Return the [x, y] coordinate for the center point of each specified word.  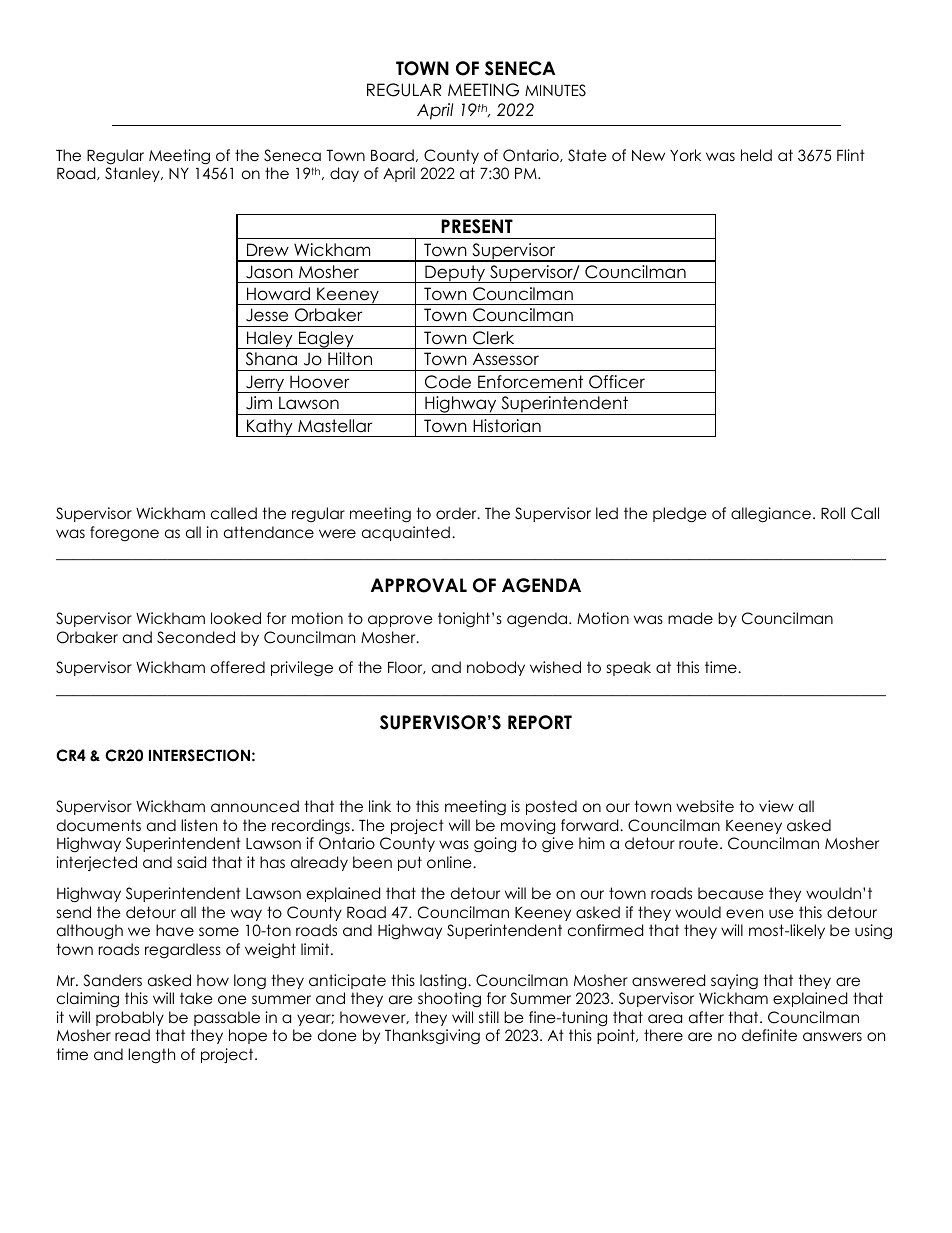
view [776, 806]
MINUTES [555, 90]
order [457, 513]
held [756, 155]
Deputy [455, 274]
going [495, 845]
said [191, 862]
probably [130, 1018]
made [690, 618]
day [344, 174]
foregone [124, 534]
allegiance [771, 515]
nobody [496, 668]
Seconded [196, 637]
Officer [617, 382]
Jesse [267, 315]
